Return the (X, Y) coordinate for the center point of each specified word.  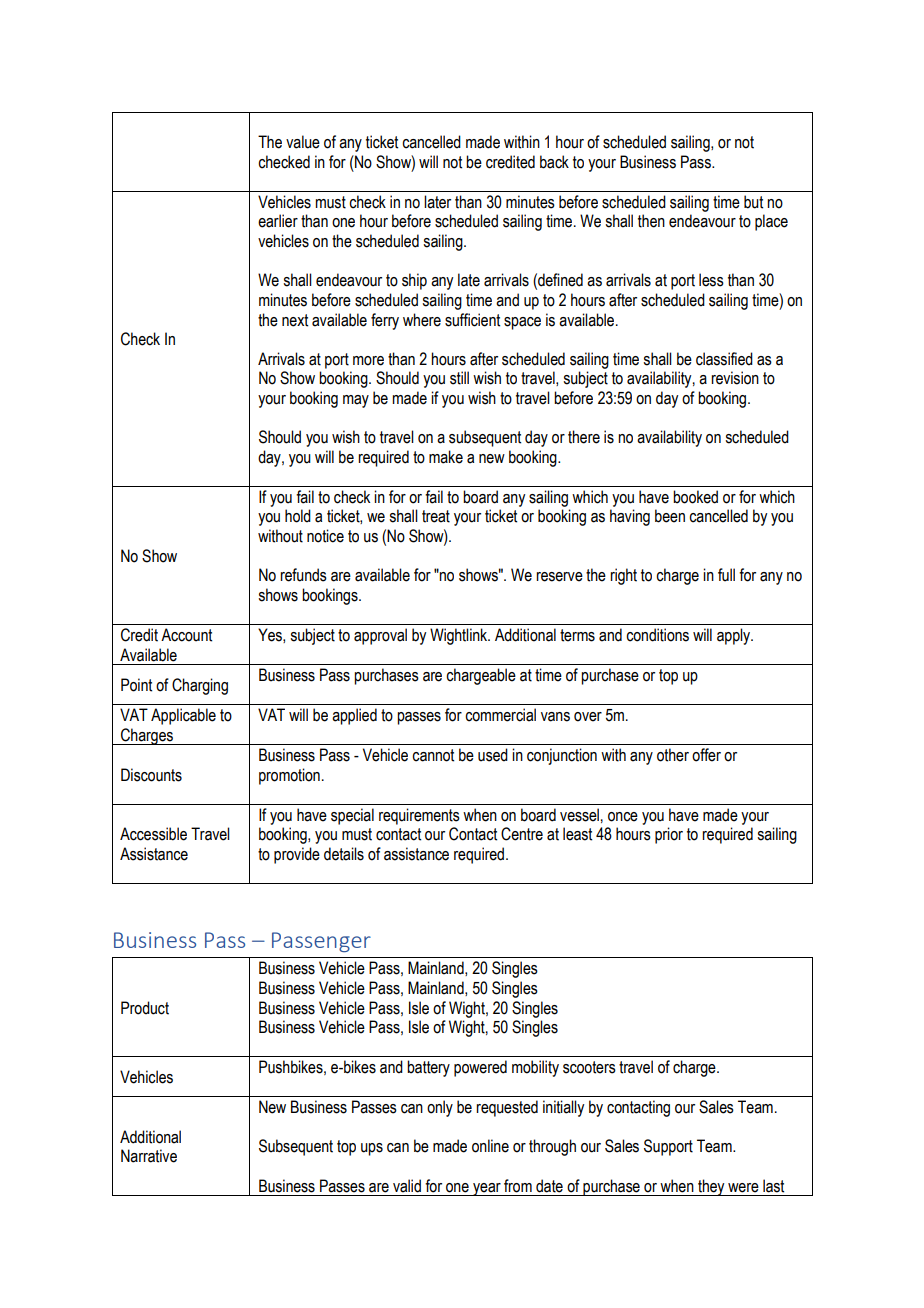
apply (735, 636)
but (753, 202)
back (554, 162)
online (490, 1146)
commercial (500, 715)
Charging (200, 686)
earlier (278, 221)
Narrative (149, 1156)
